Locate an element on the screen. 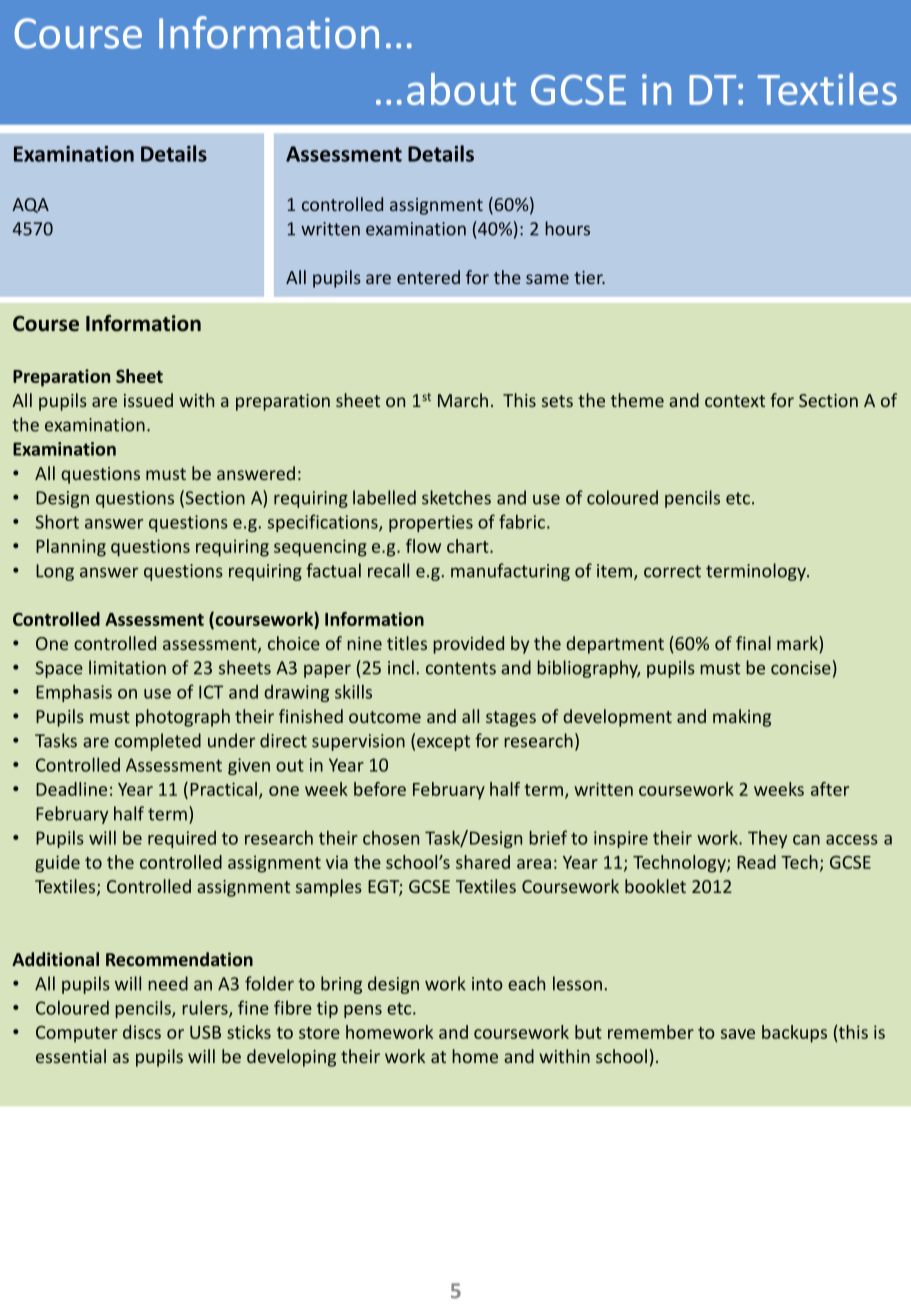 This screenshot has width=911, height=1316. flow is located at coordinates (423, 546).
